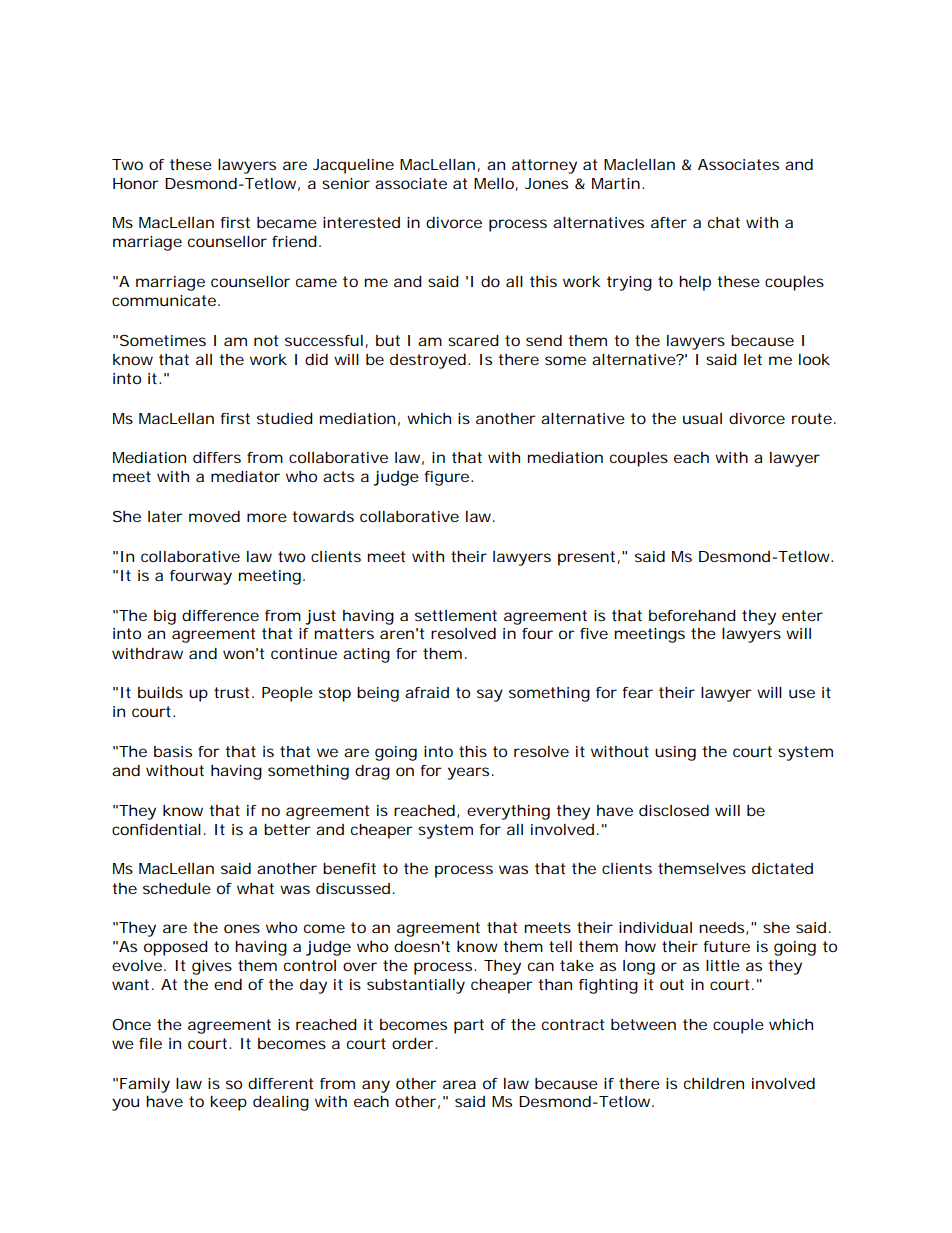 This screenshot has width=952, height=1233. I want to click on Mello, so click(494, 183).
